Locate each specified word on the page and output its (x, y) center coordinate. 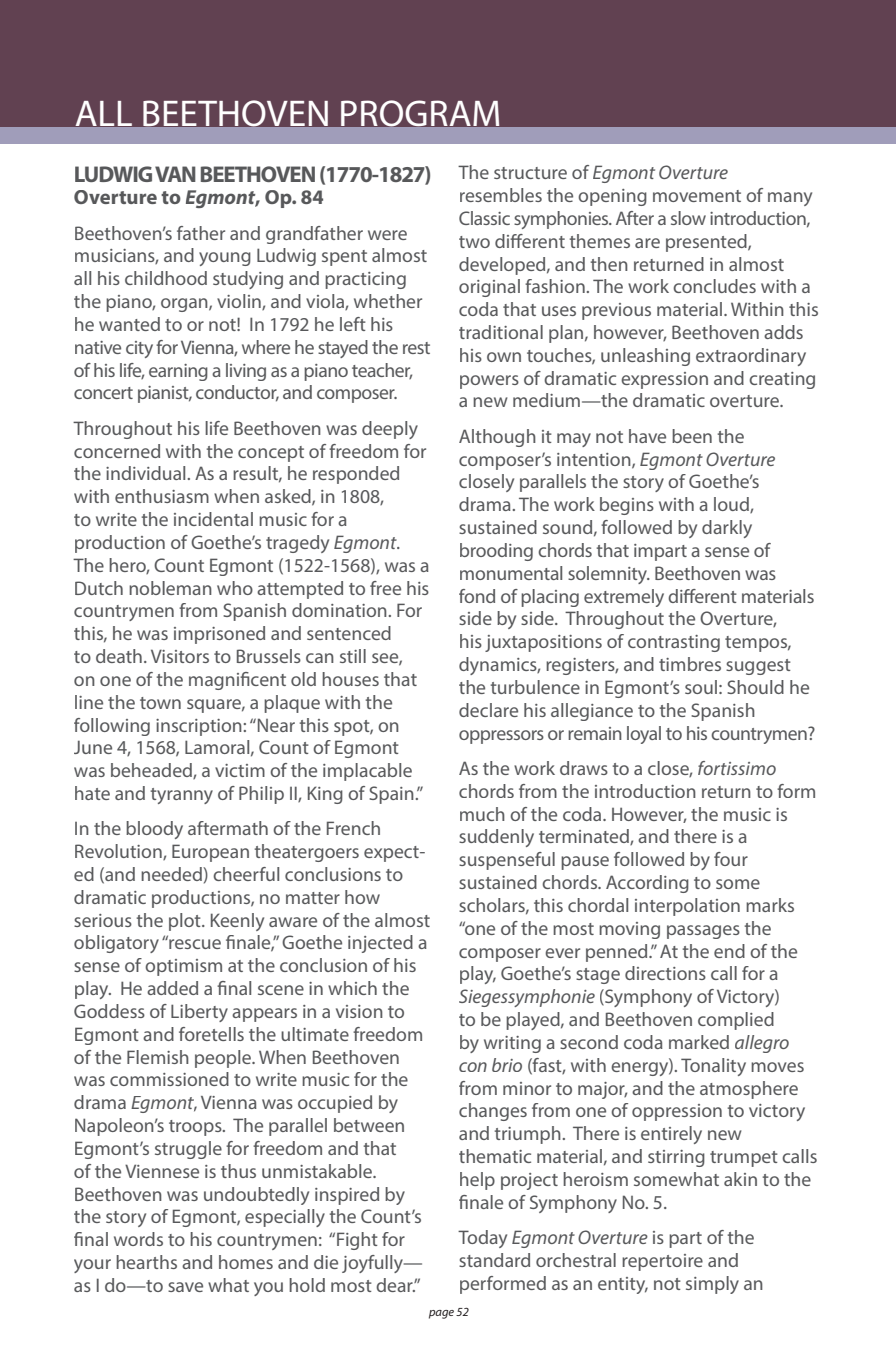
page (441, 1314)
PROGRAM (420, 113)
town (160, 703)
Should (755, 687)
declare (488, 710)
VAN (175, 174)
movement (697, 196)
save (185, 1287)
